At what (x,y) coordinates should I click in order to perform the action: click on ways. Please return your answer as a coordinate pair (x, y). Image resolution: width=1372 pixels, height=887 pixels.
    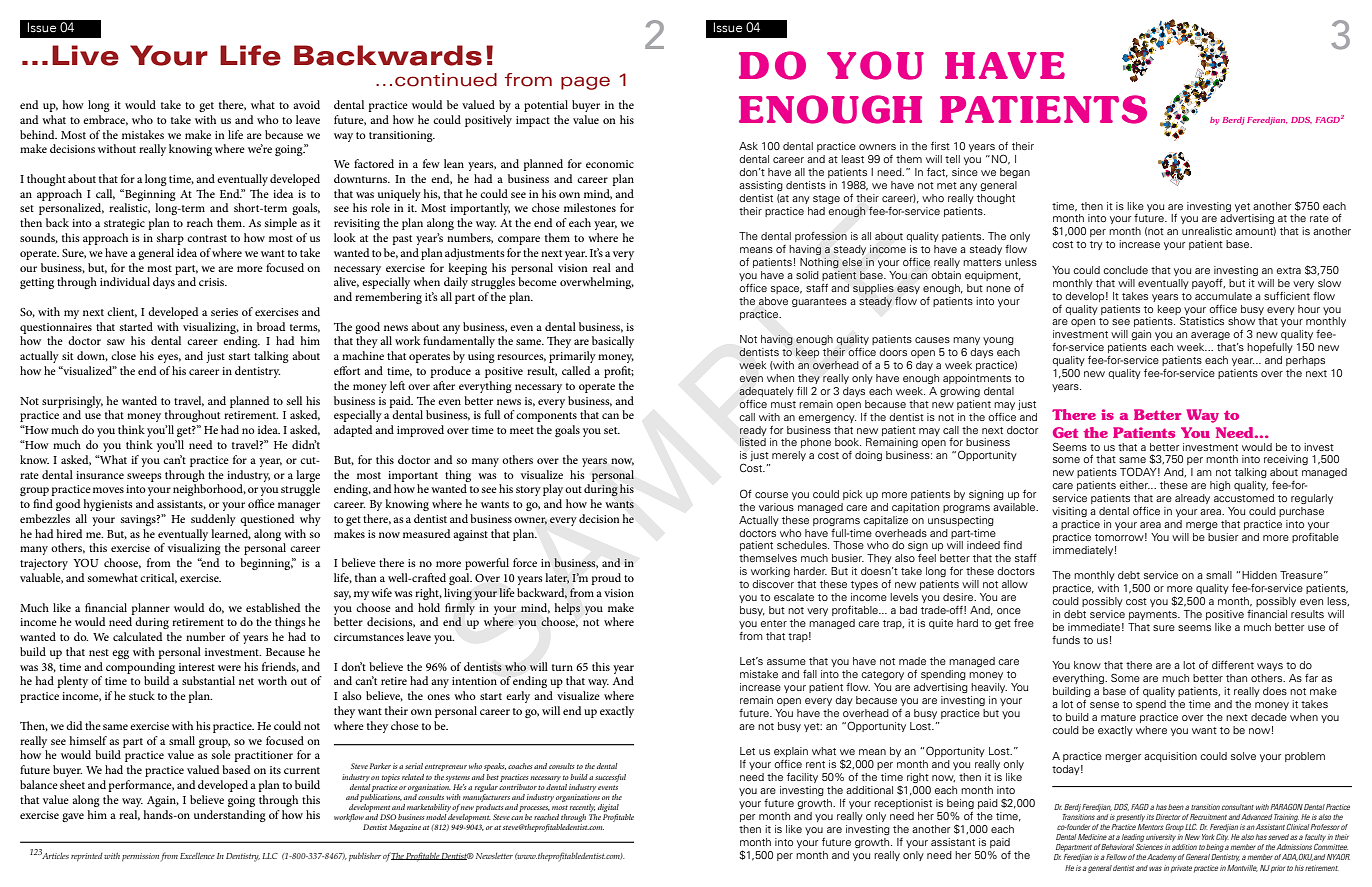
    Looking at the image, I should click on (1270, 667).
